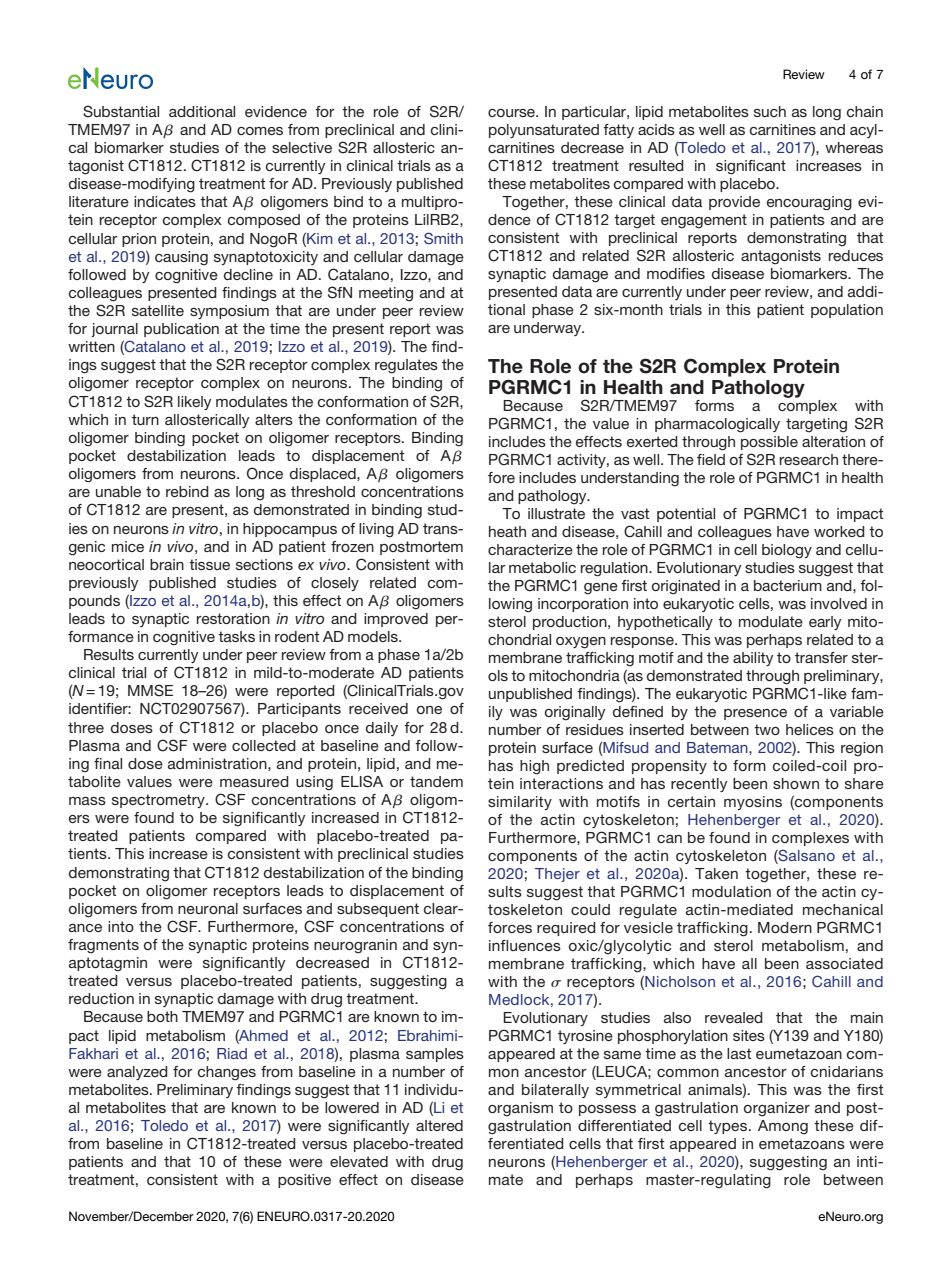  What do you see at coordinates (770, 111) in the screenshot?
I see `such` at bounding box center [770, 111].
